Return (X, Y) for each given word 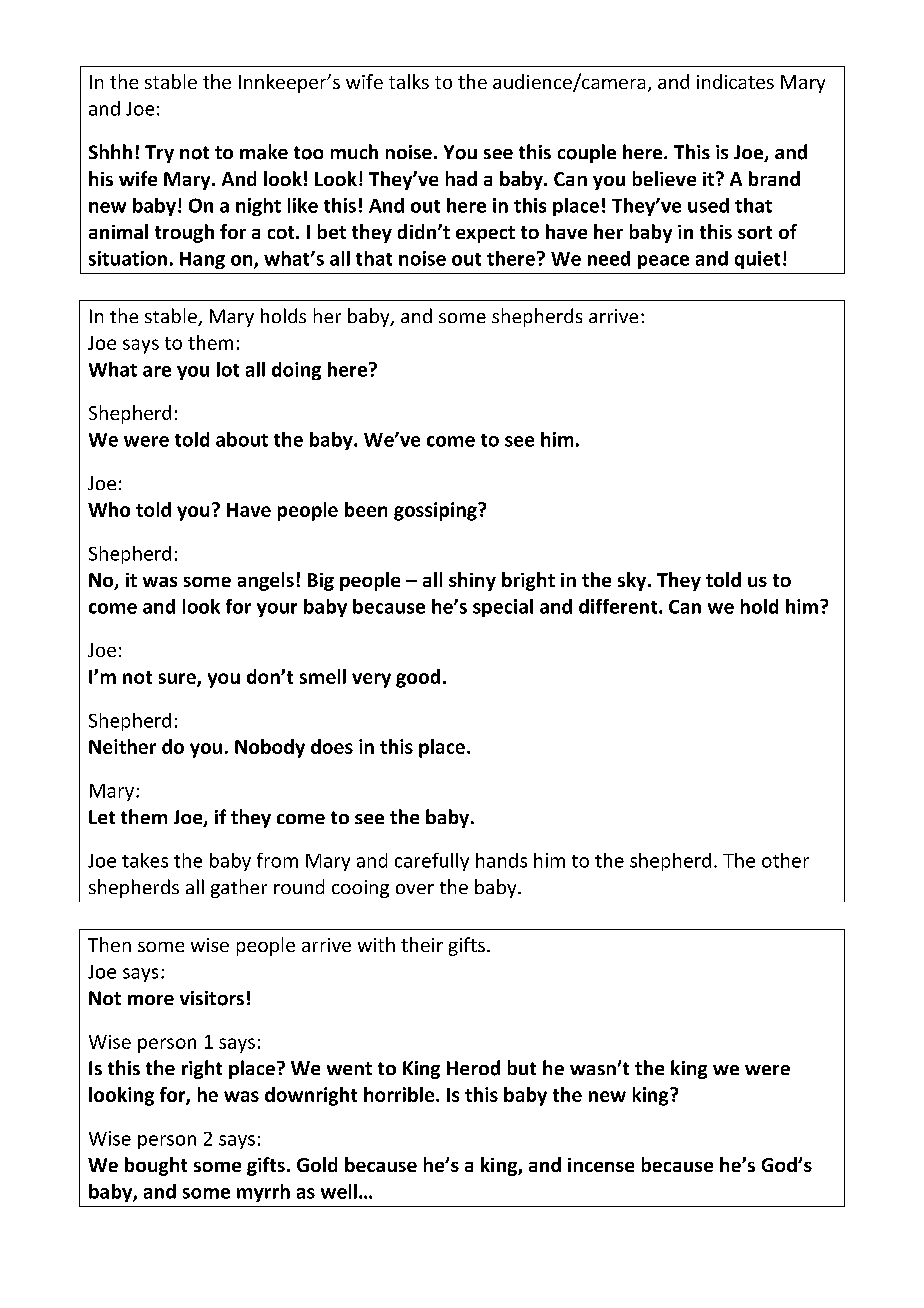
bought (156, 1166)
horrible (399, 1094)
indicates (735, 81)
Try (159, 154)
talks (409, 81)
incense (601, 1165)
